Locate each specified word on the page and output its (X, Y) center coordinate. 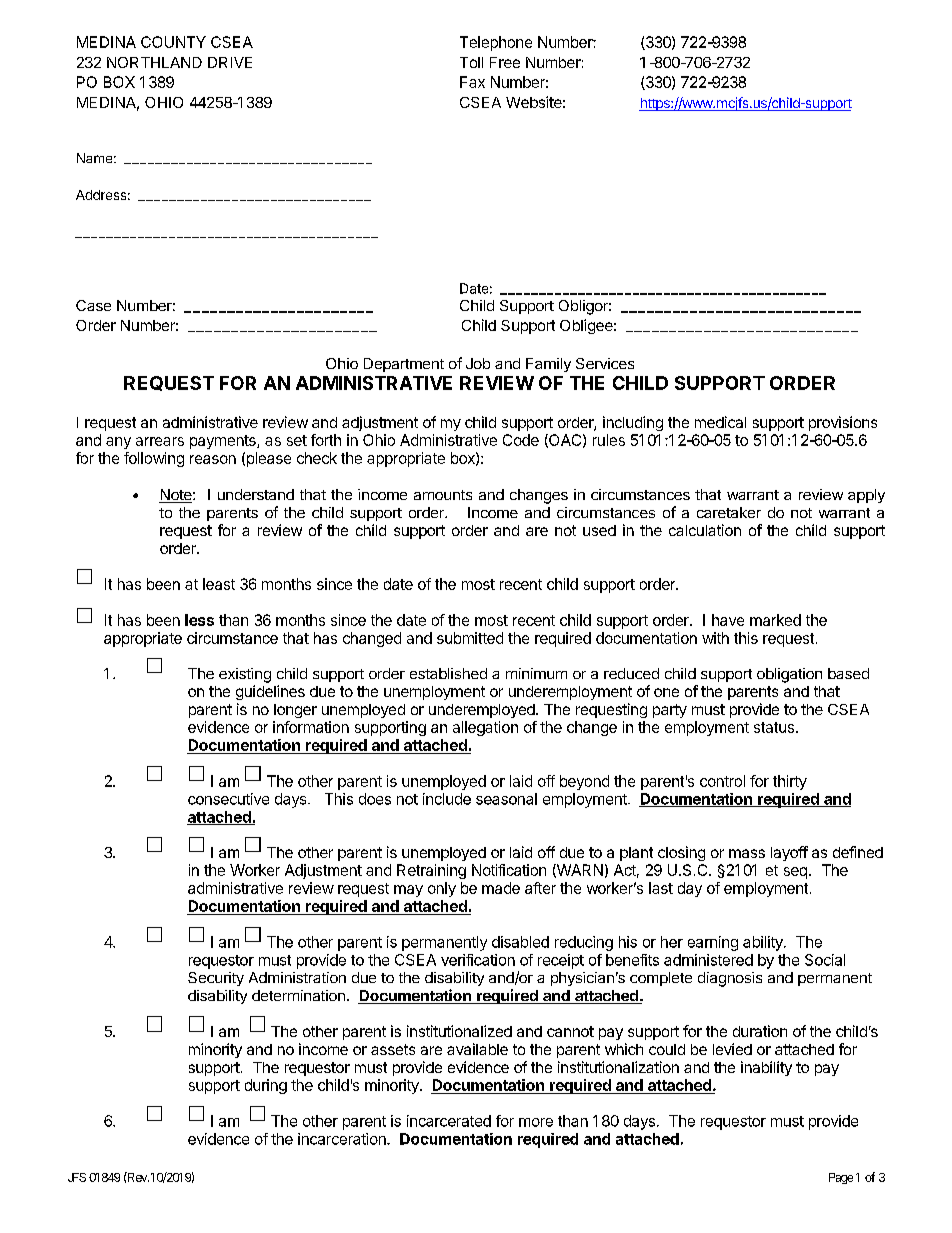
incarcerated (449, 1121)
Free (505, 62)
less (199, 620)
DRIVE (230, 62)
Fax (472, 82)
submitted (470, 638)
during (266, 1086)
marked (775, 620)
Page (841, 1178)
